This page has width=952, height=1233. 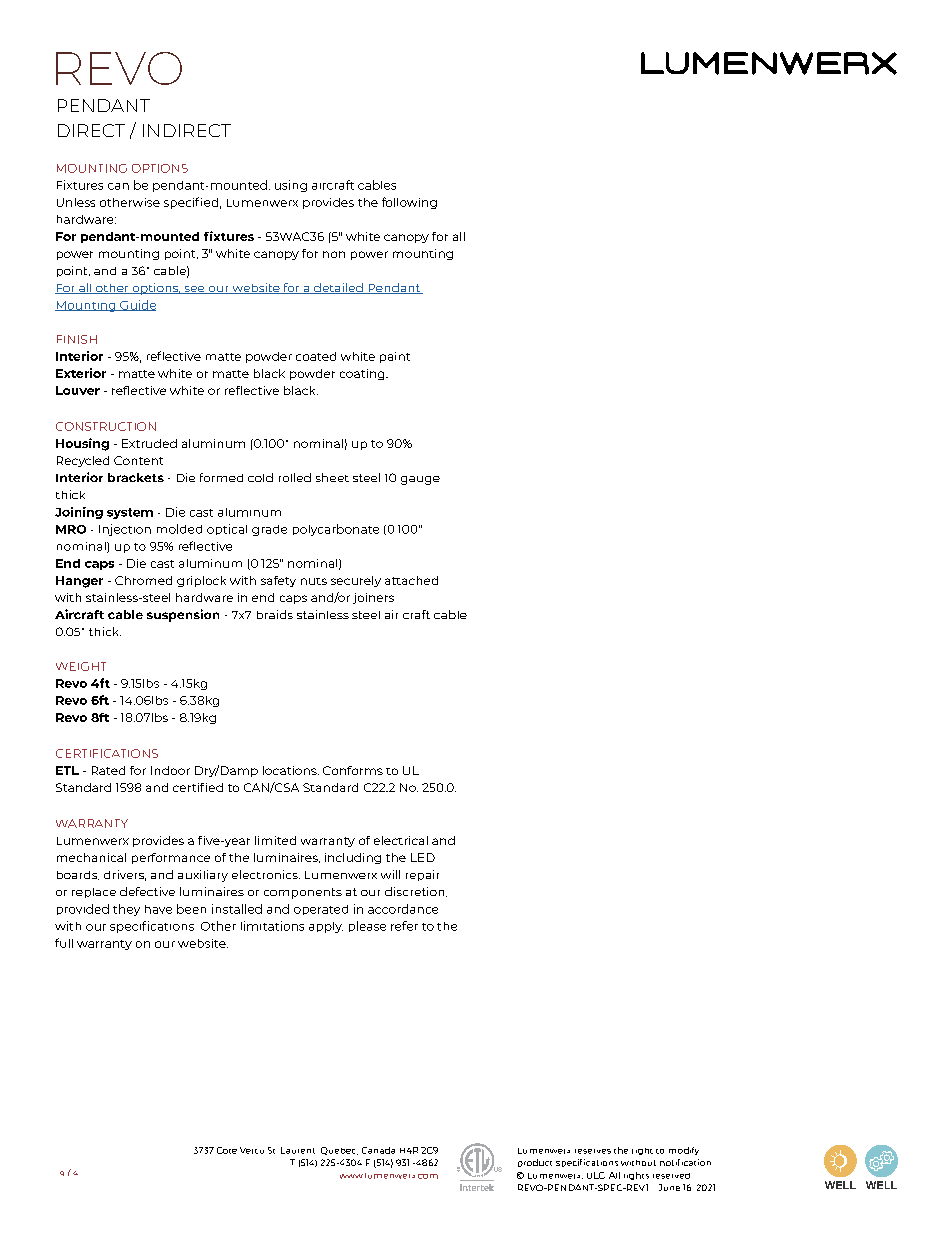 I want to click on Chromed, so click(x=143, y=580).
